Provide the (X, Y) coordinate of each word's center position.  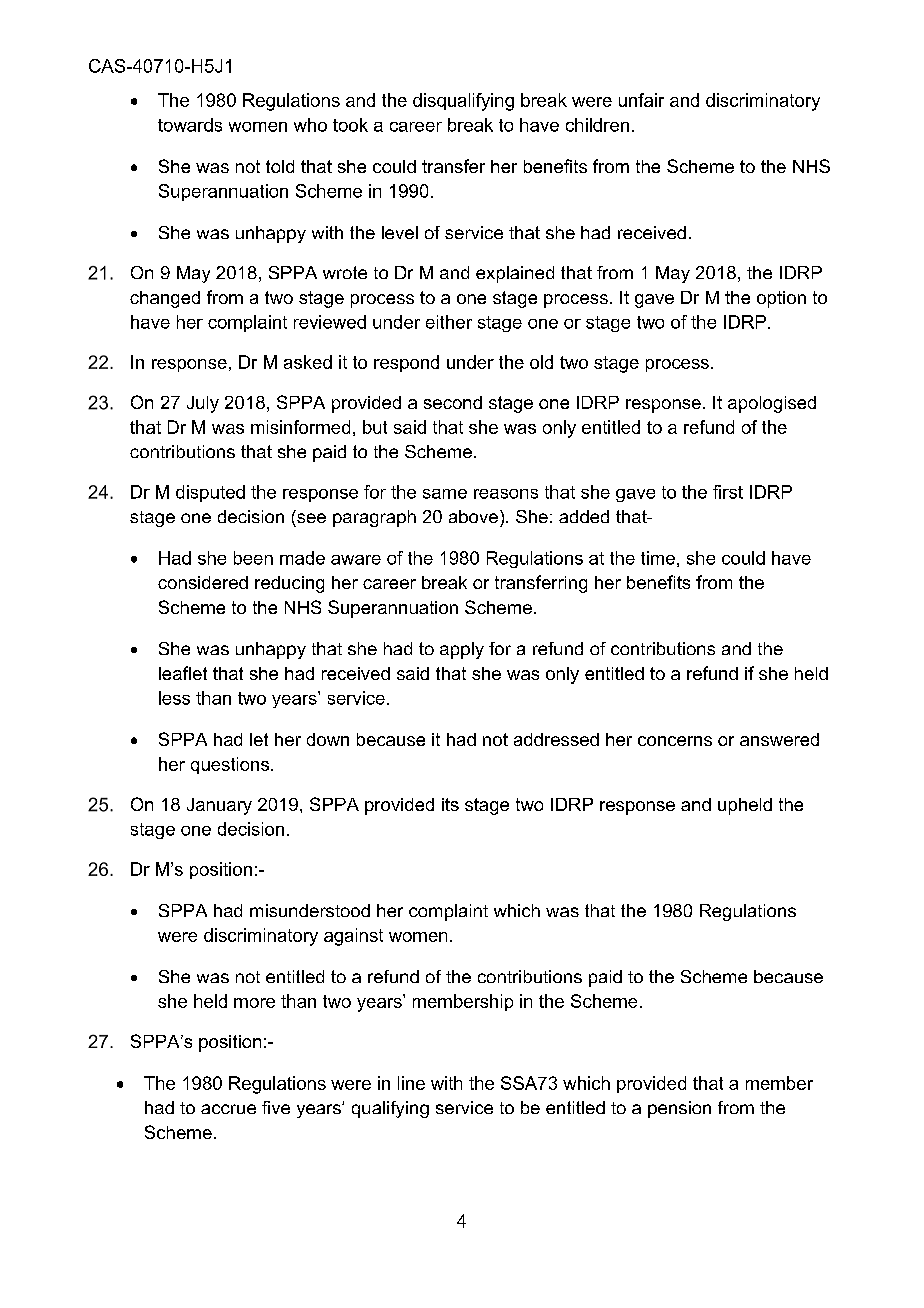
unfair (641, 100)
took (350, 125)
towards (190, 125)
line (411, 1083)
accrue (228, 1109)
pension (679, 1109)
